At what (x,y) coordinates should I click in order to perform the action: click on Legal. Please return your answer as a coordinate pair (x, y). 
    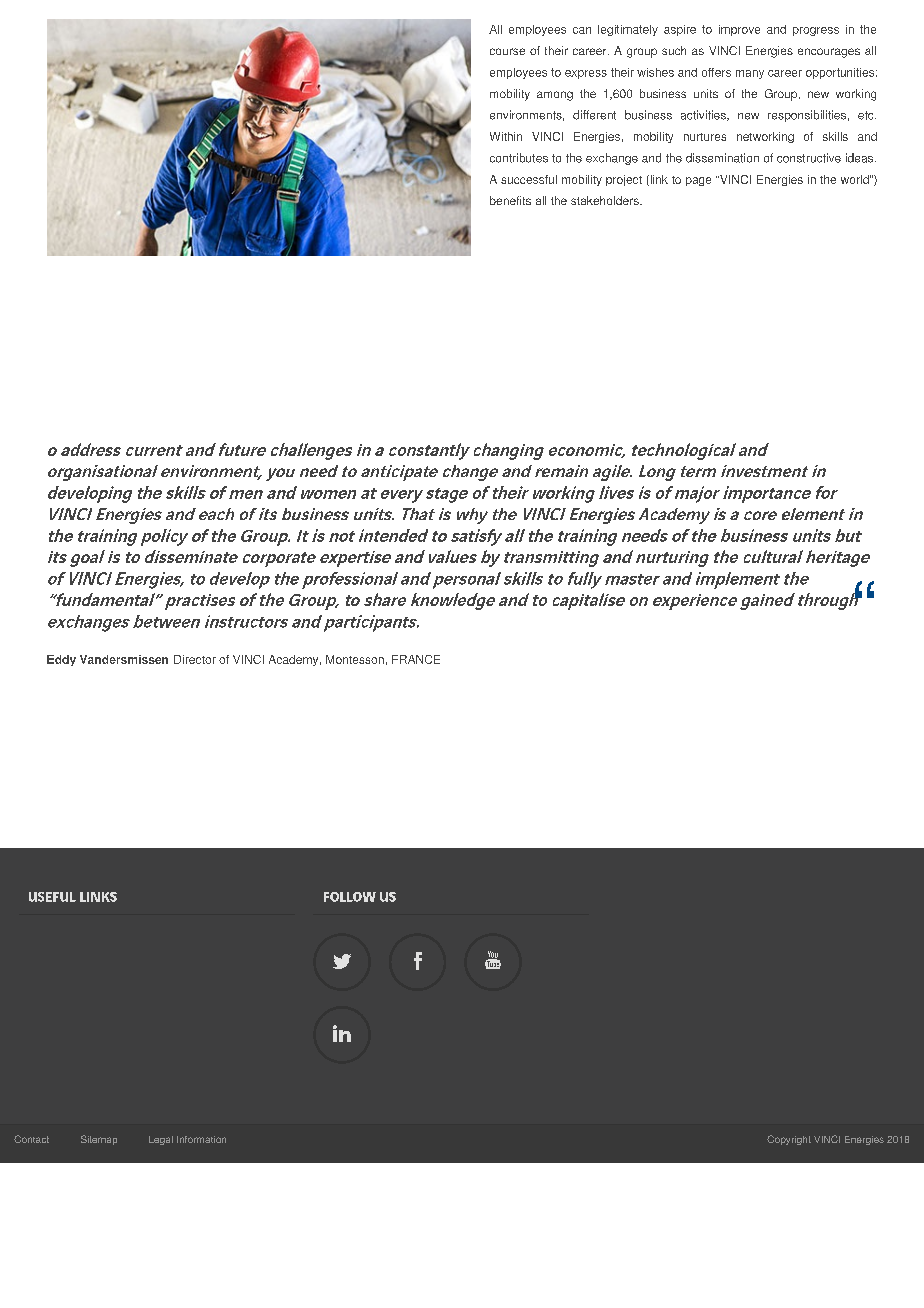
    Looking at the image, I should click on (161, 1140).
